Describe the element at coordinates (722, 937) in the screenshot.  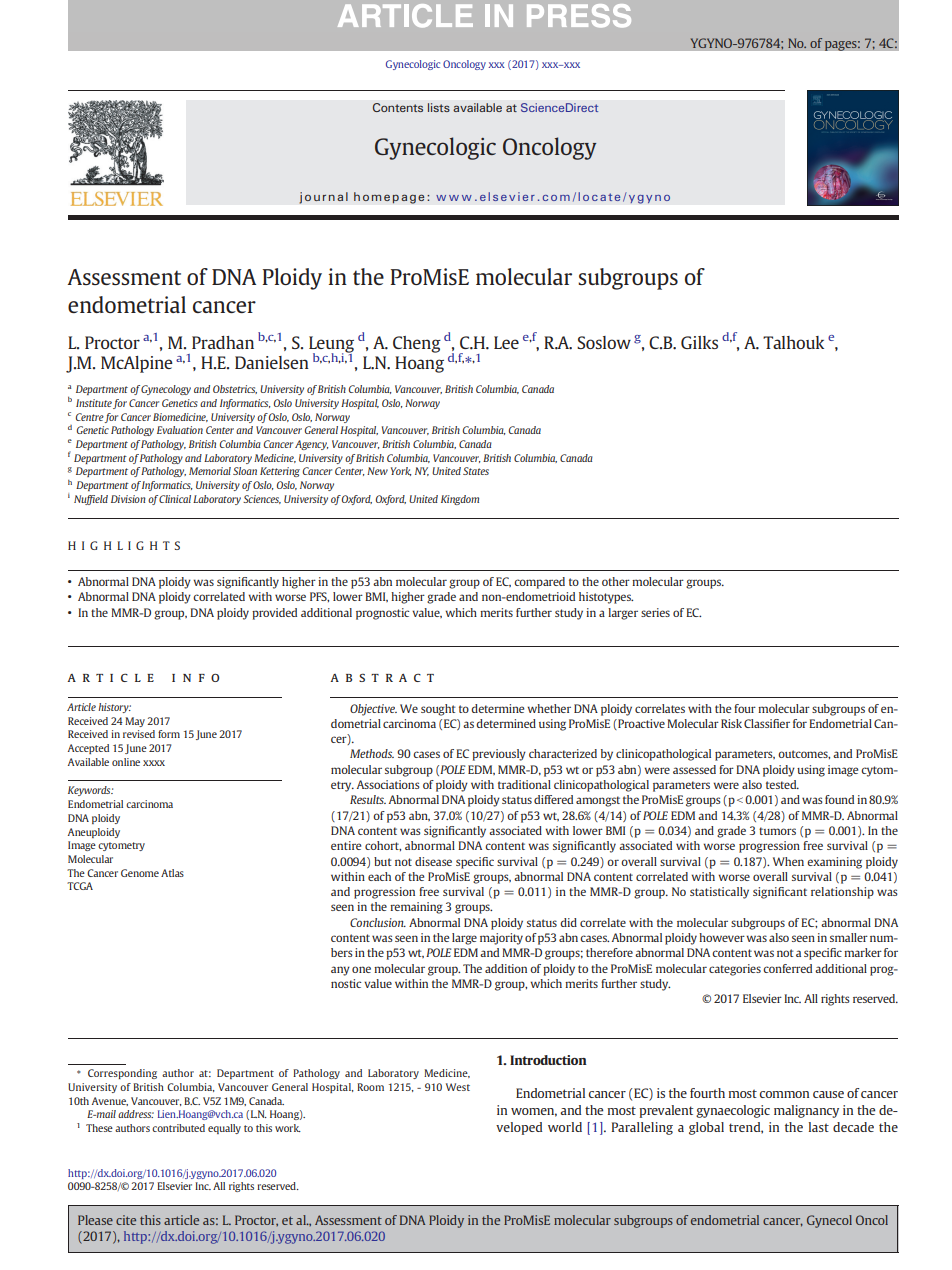
I see `however` at that location.
